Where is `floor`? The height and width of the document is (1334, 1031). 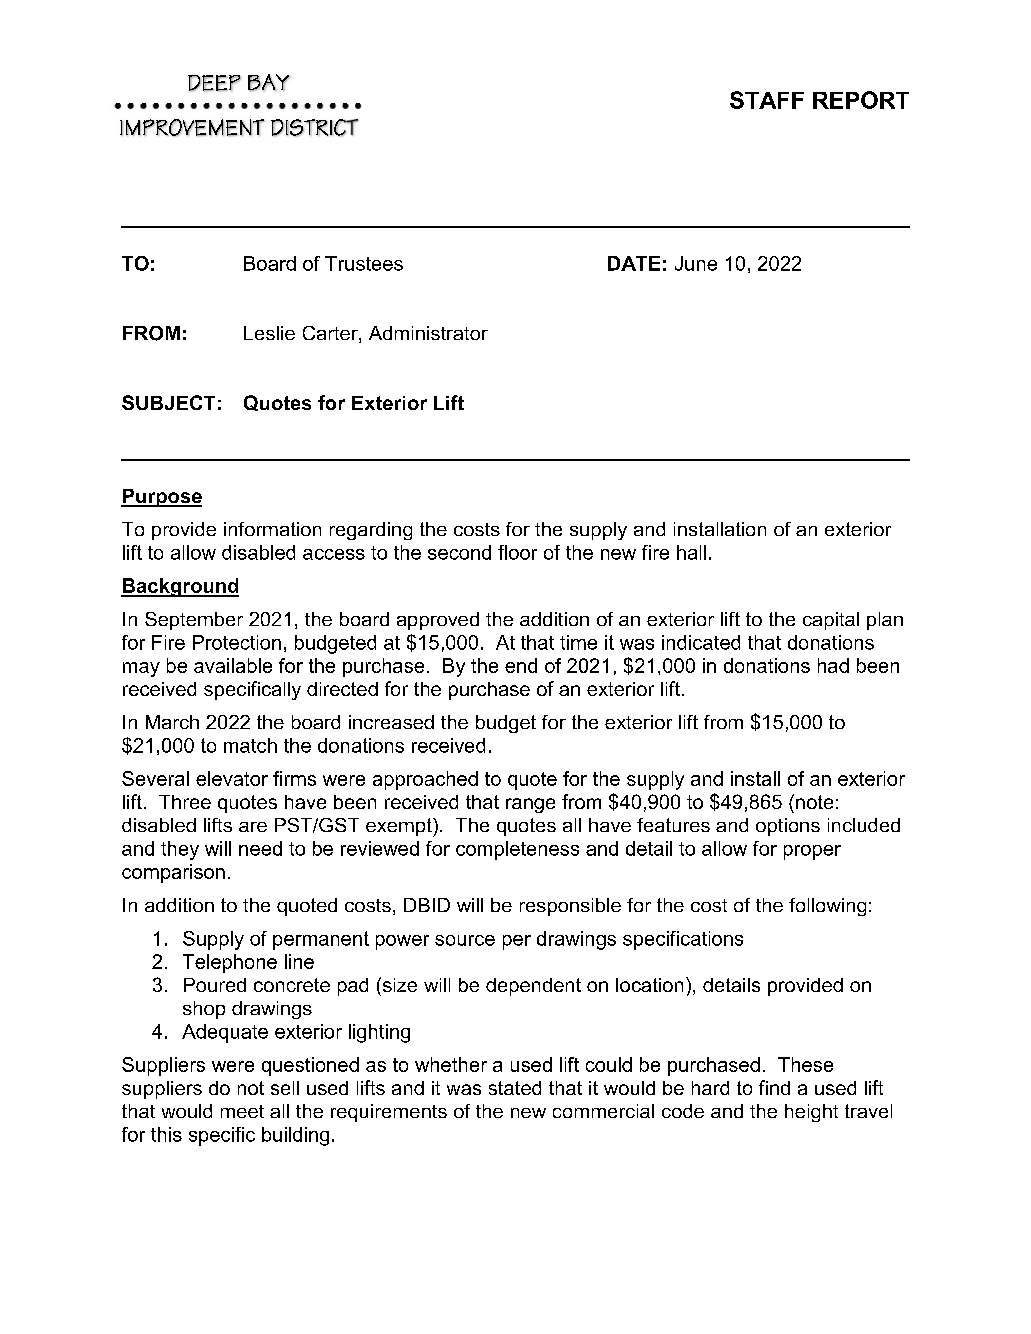
floor is located at coordinates (517, 552).
